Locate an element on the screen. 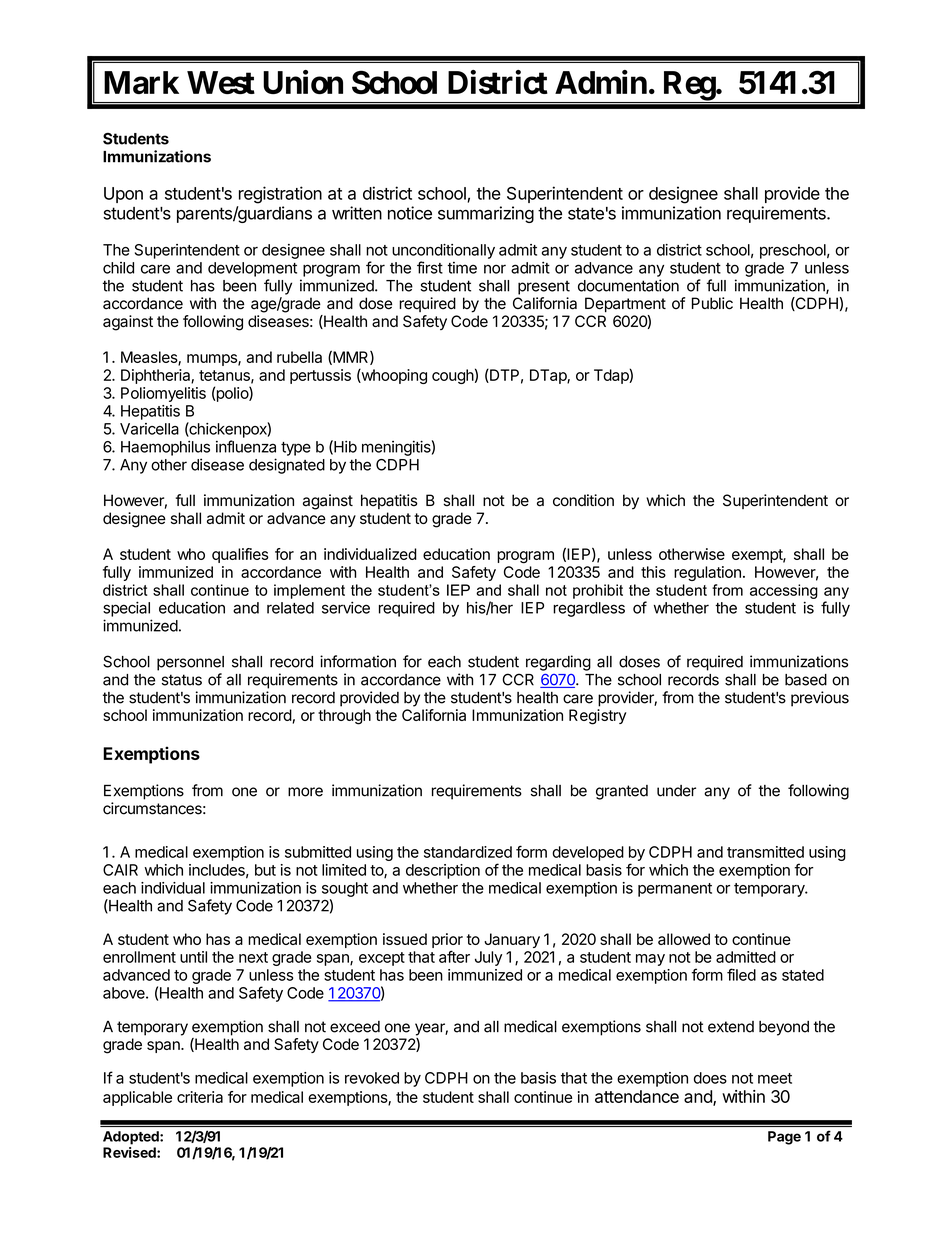  cough is located at coordinates (453, 376).
